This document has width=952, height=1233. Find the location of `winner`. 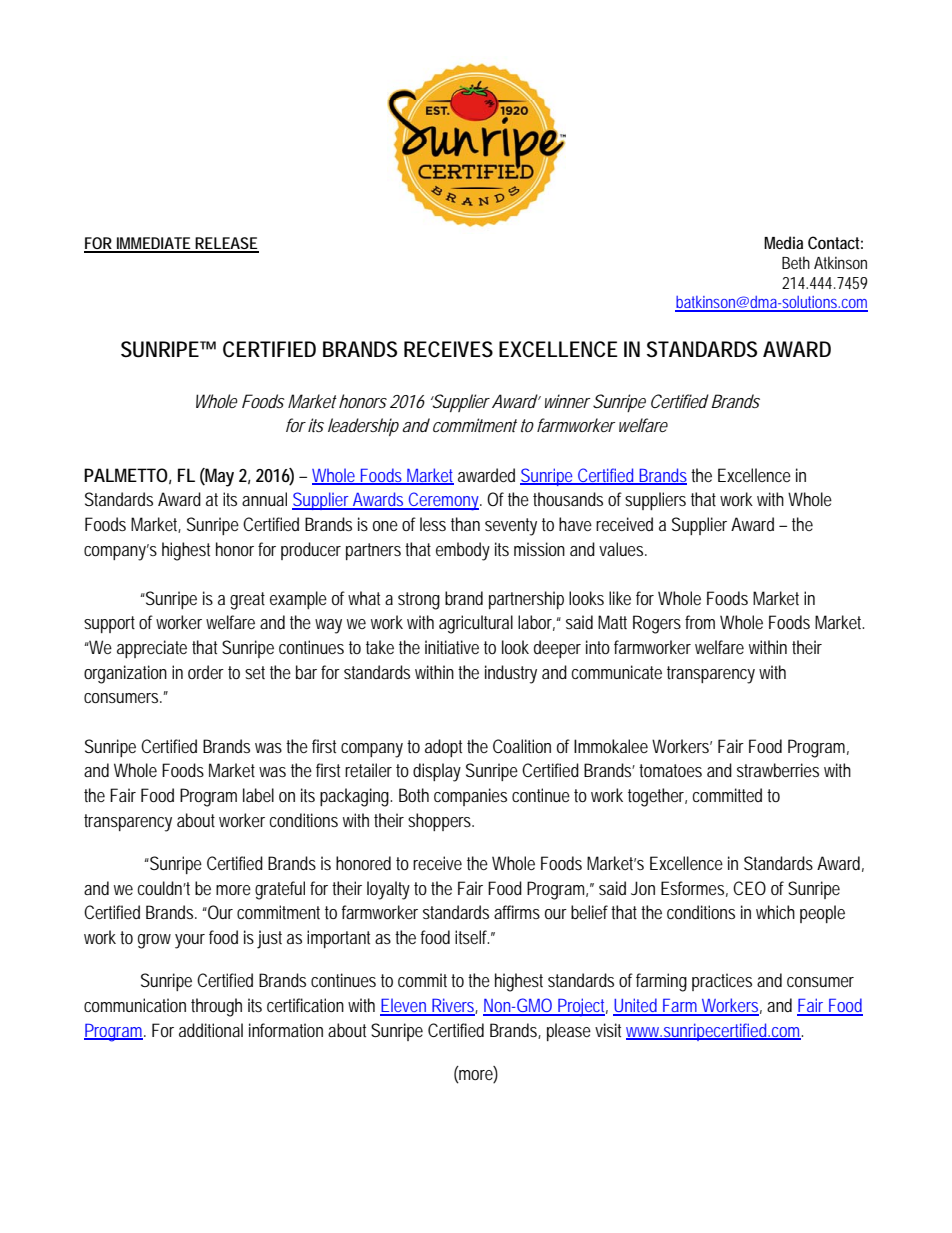

winner is located at coordinates (565, 401).
